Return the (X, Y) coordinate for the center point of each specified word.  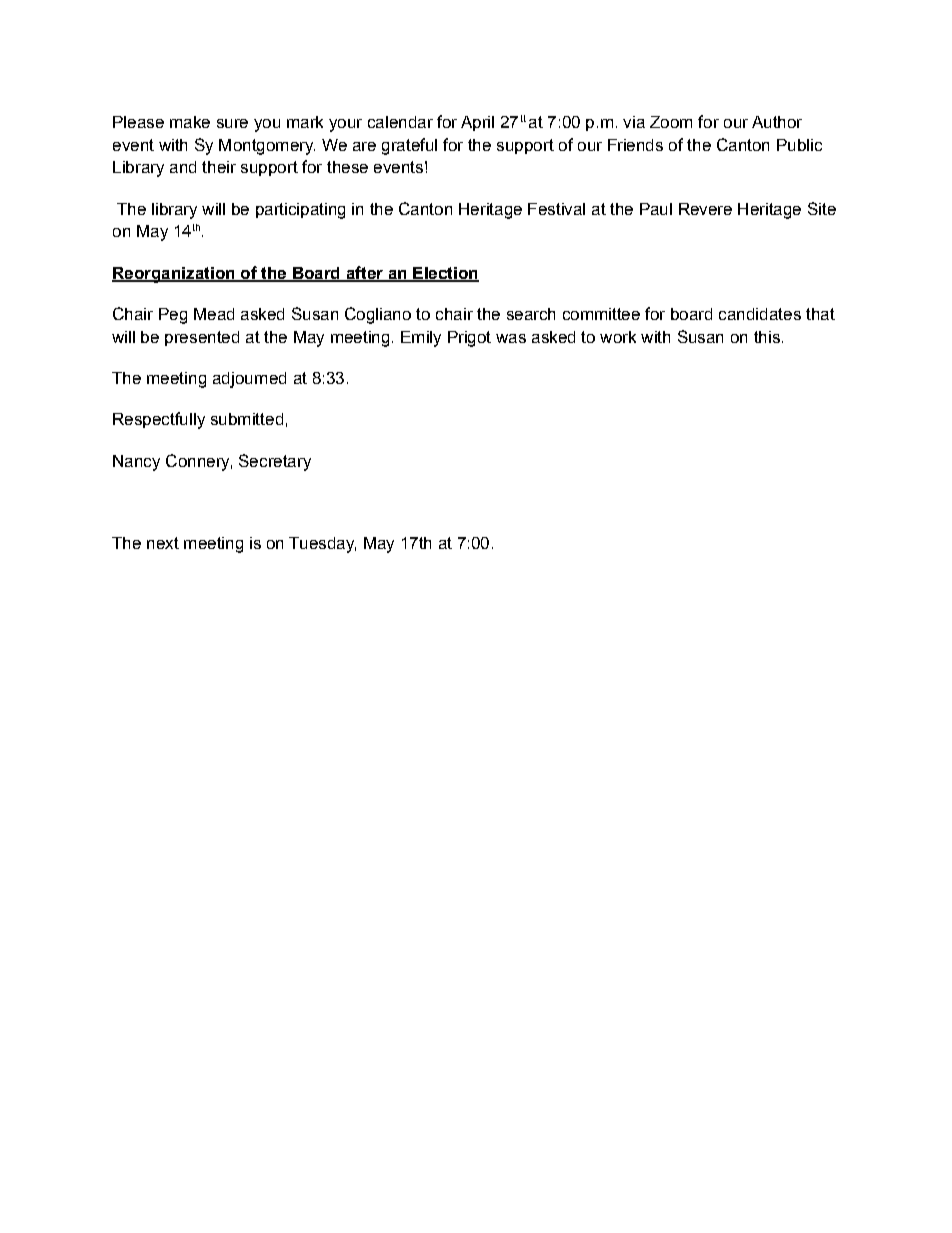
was (511, 338)
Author (777, 122)
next (163, 543)
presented (202, 338)
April (477, 123)
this (767, 337)
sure (232, 123)
